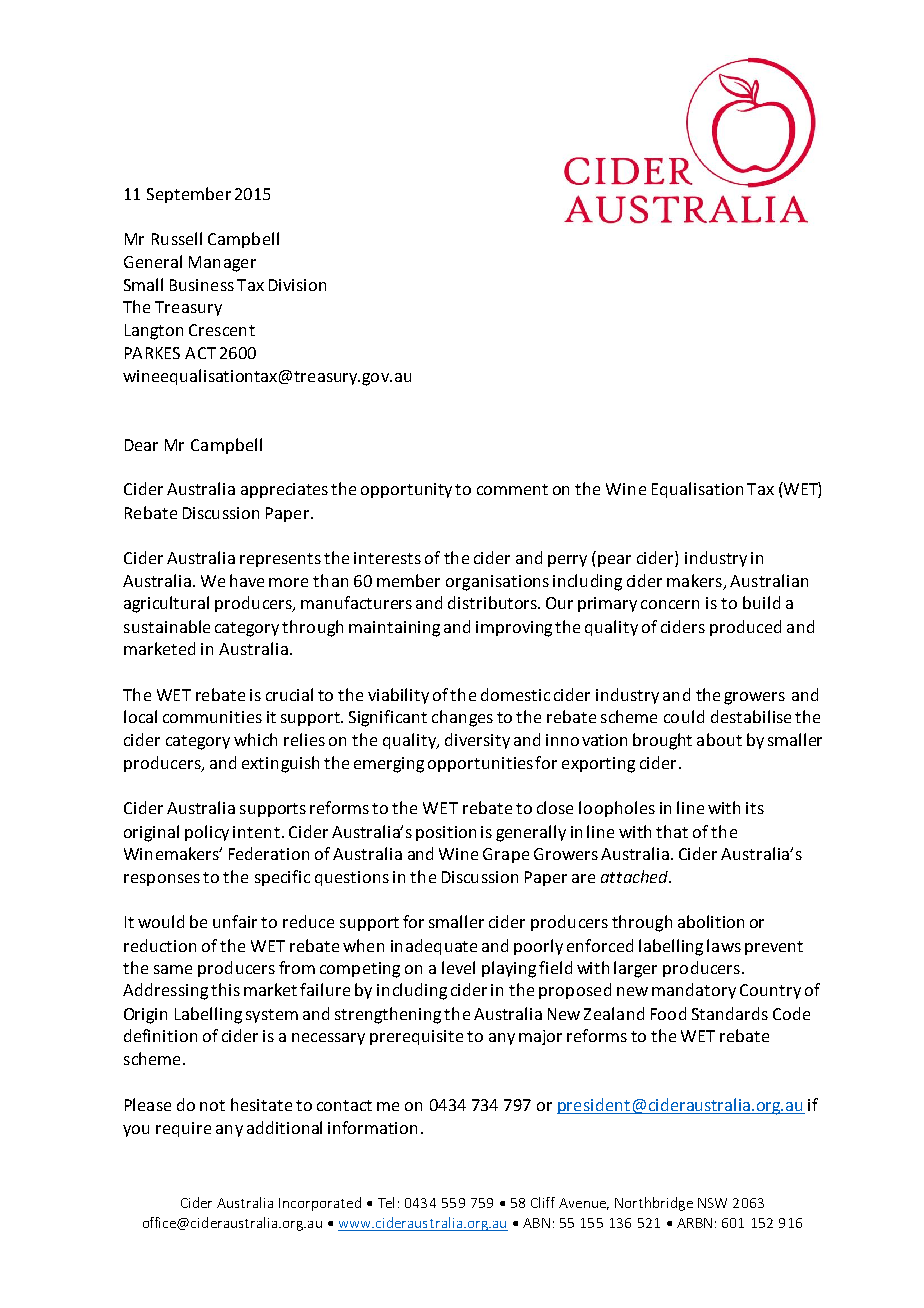 This image has width=924, height=1308. Describe the element at coordinates (297, 285) in the image. I see `Division` at that location.
